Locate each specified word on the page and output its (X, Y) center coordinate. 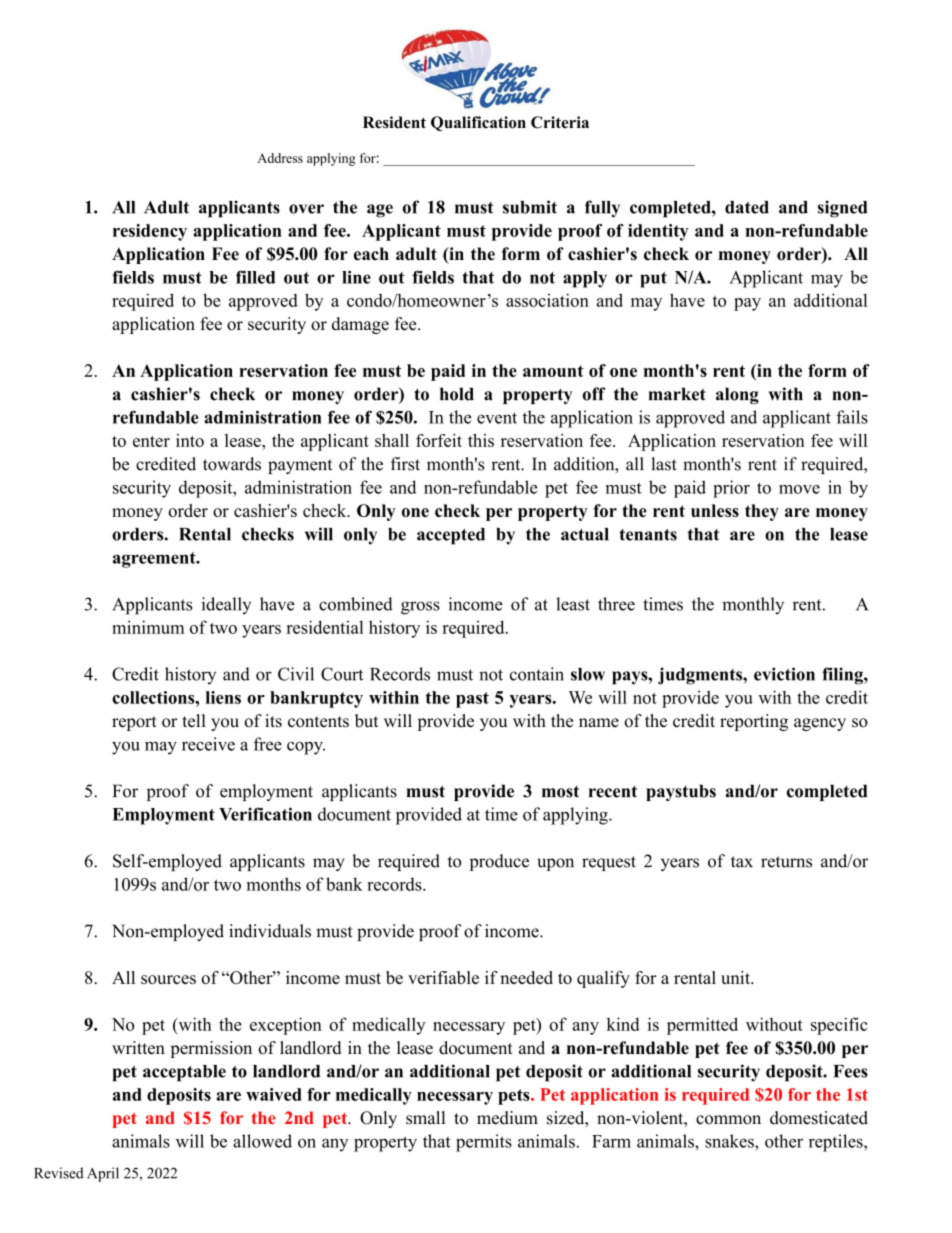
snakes (730, 1141)
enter (151, 441)
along (737, 395)
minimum (148, 627)
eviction (784, 674)
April (103, 1174)
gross (420, 608)
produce (499, 862)
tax (742, 862)
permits (484, 1143)
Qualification (478, 123)
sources (168, 979)
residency (150, 232)
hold (457, 394)
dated (747, 207)
